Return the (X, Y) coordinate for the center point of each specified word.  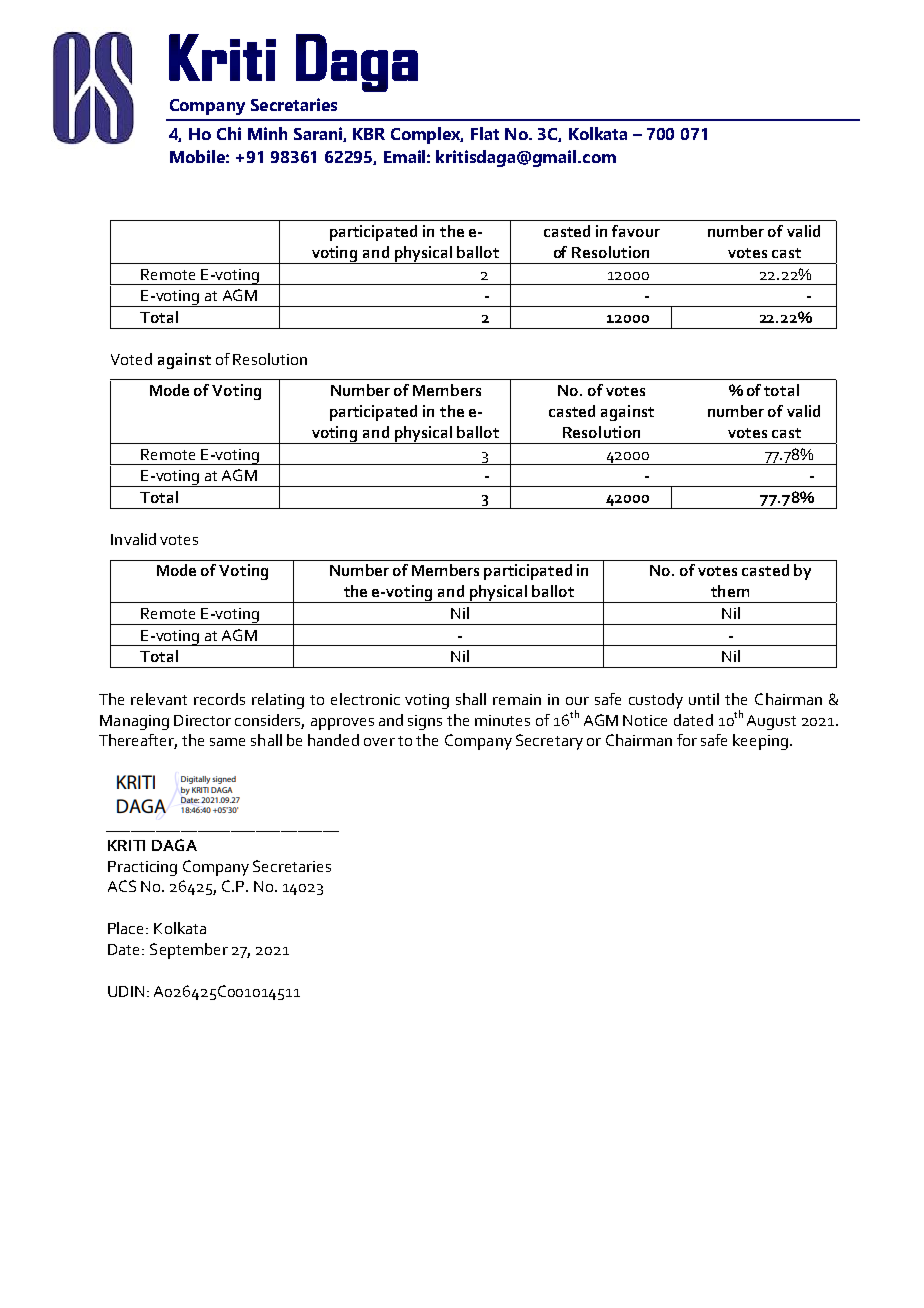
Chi (229, 133)
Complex (427, 135)
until (704, 699)
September (189, 951)
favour (636, 231)
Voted (131, 359)
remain (517, 699)
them (730, 591)
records (219, 699)
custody (656, 701)
